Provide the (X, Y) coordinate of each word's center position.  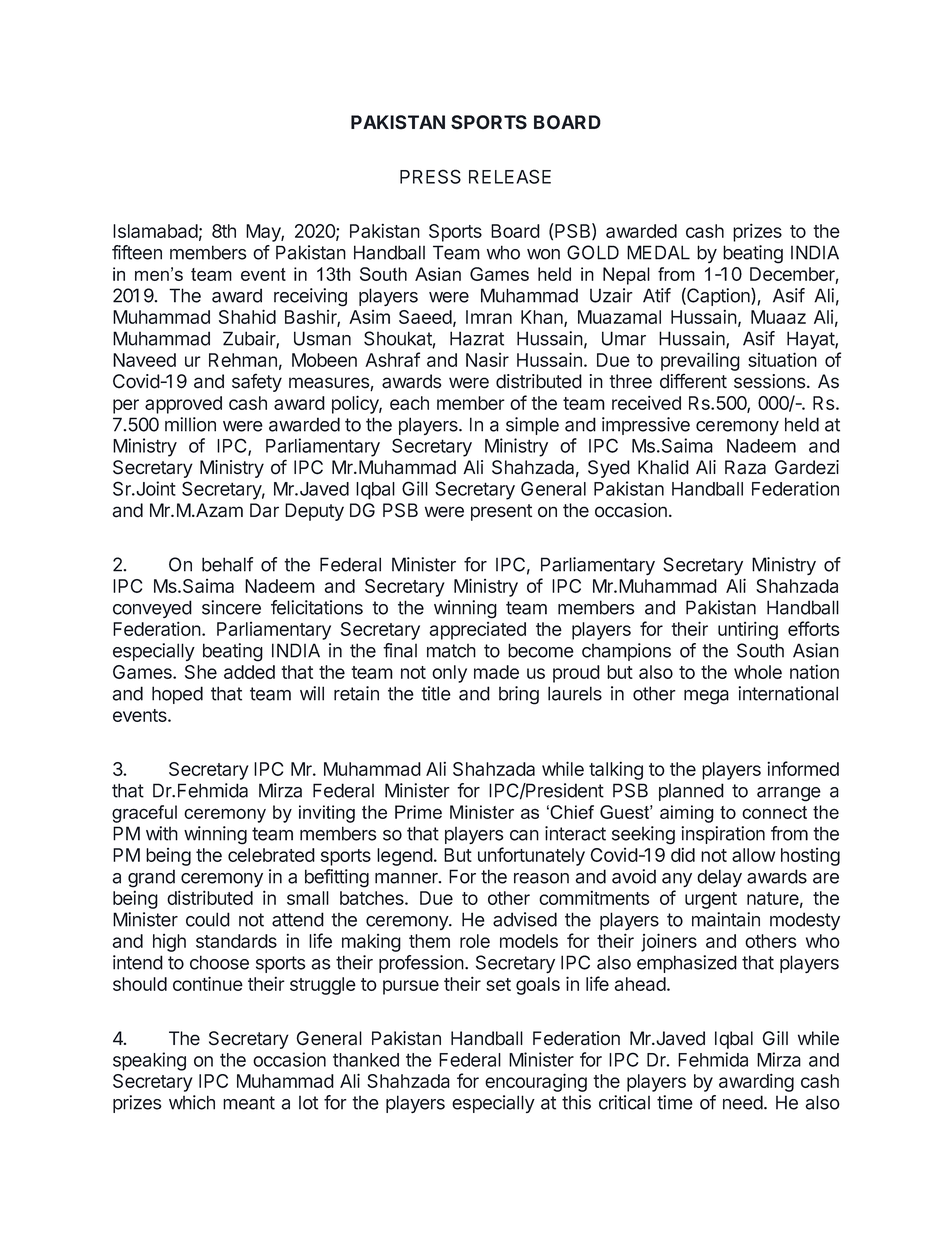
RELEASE (510, 176)
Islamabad (155, 231)
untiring (748, 630)
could (208, 919)
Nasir (487, 360)
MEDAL (658, 252)
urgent (711, 900)
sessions (771, 381)
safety (257, 382)
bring (519, 695)
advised (525, 919)
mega (706, 697)
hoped (177, 695)
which (192, 1102)
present (501, 512)
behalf (227, 564)
